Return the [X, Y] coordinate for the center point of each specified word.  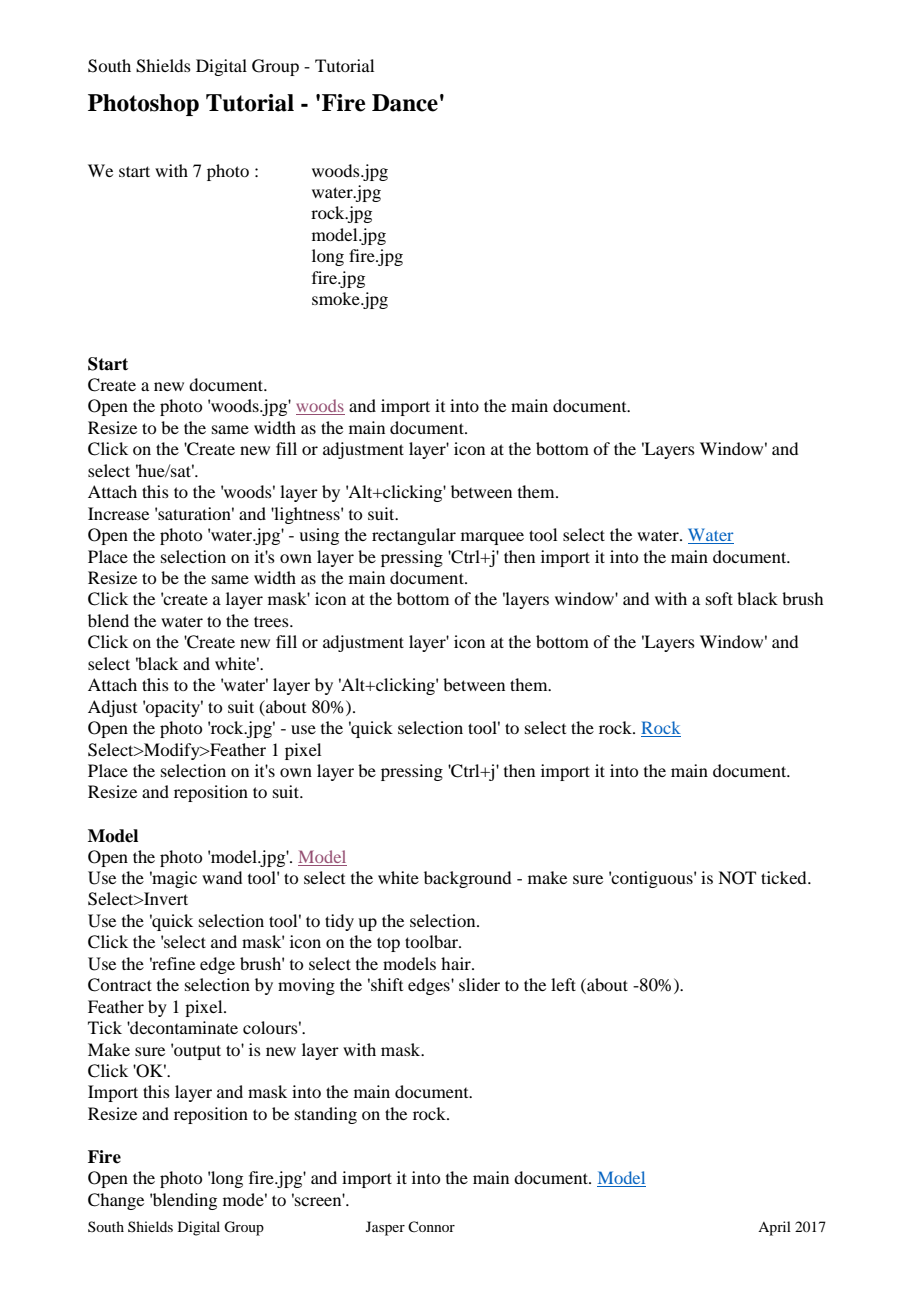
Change [116, 1201]
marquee [492, 538]
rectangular [414, 536]
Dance [405, 103]
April [774, 1228]
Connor [431, 1226]
